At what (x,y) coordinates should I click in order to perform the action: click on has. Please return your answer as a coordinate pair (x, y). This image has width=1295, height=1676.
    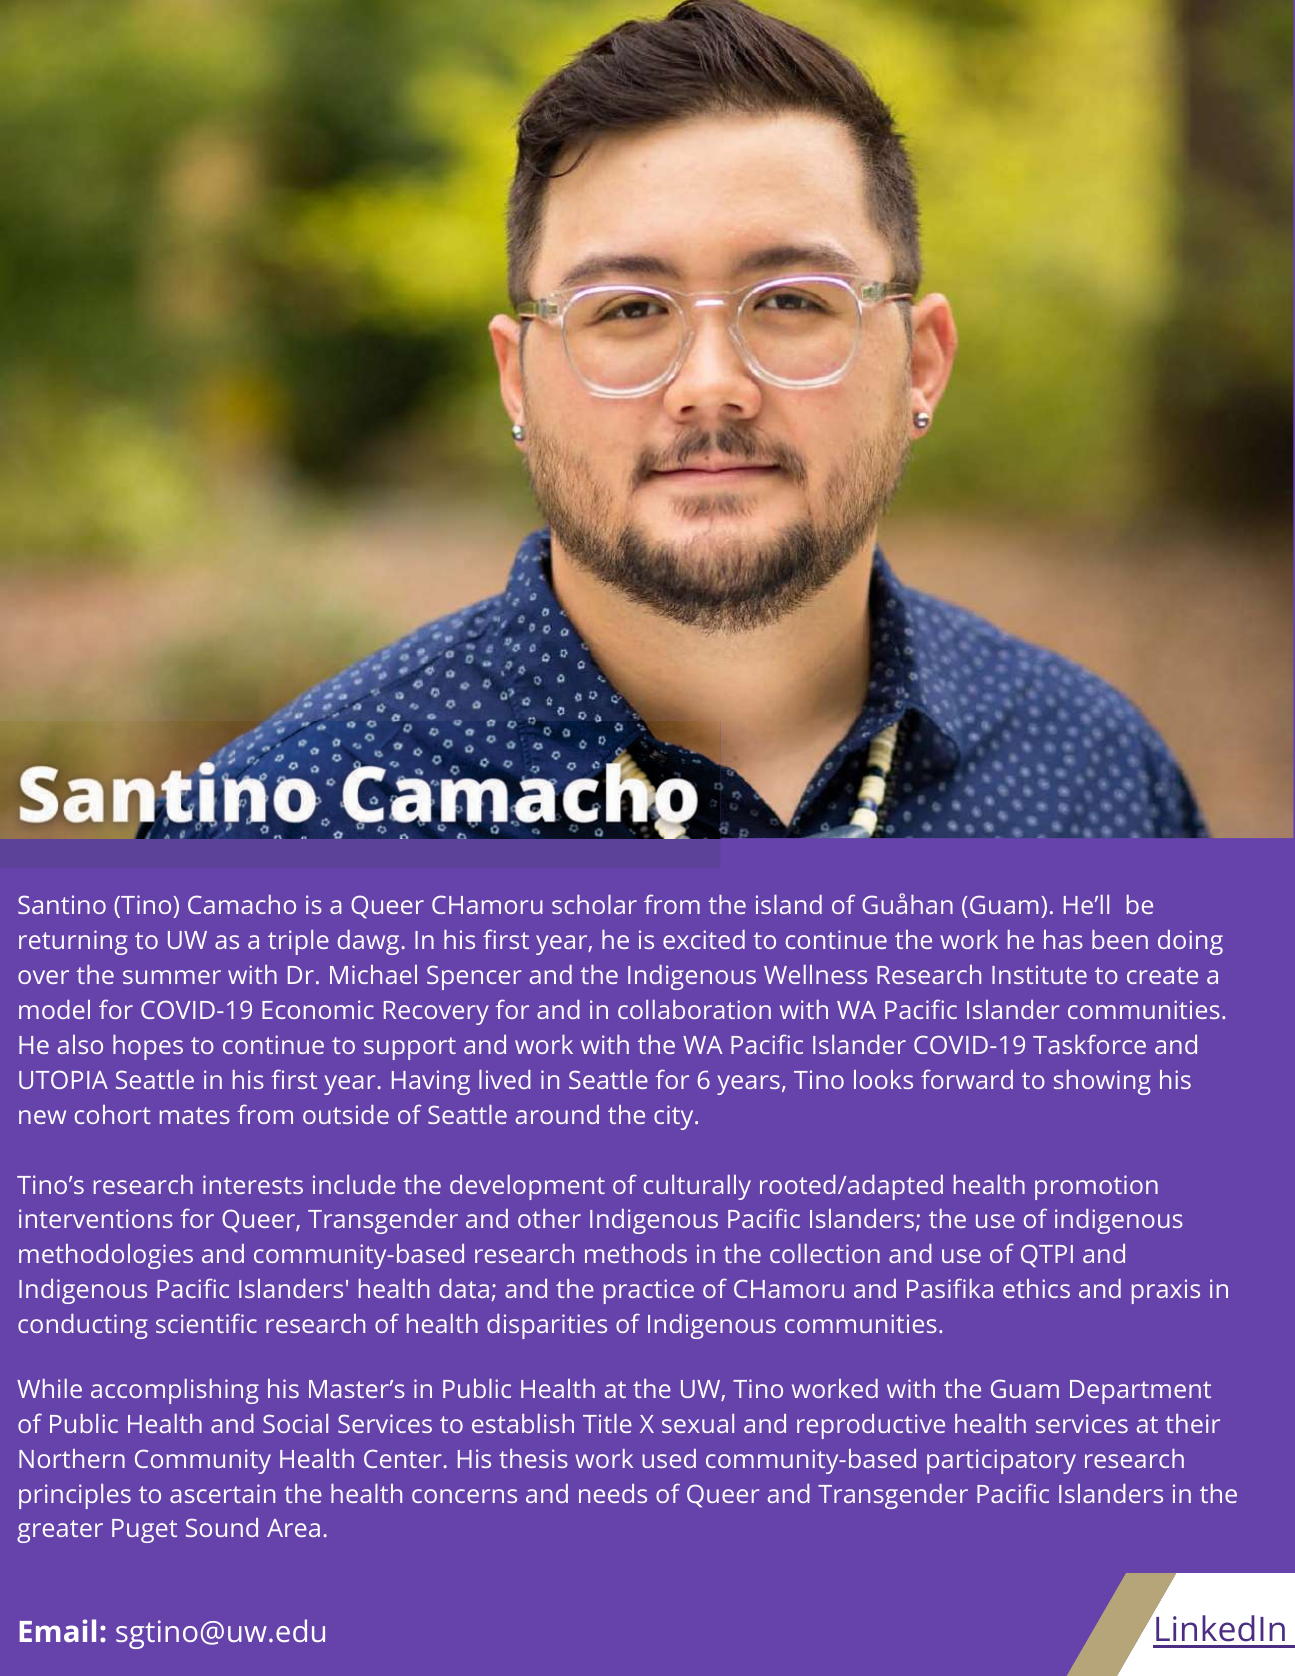
    Looking at the image, I should click on (1063, 939).
